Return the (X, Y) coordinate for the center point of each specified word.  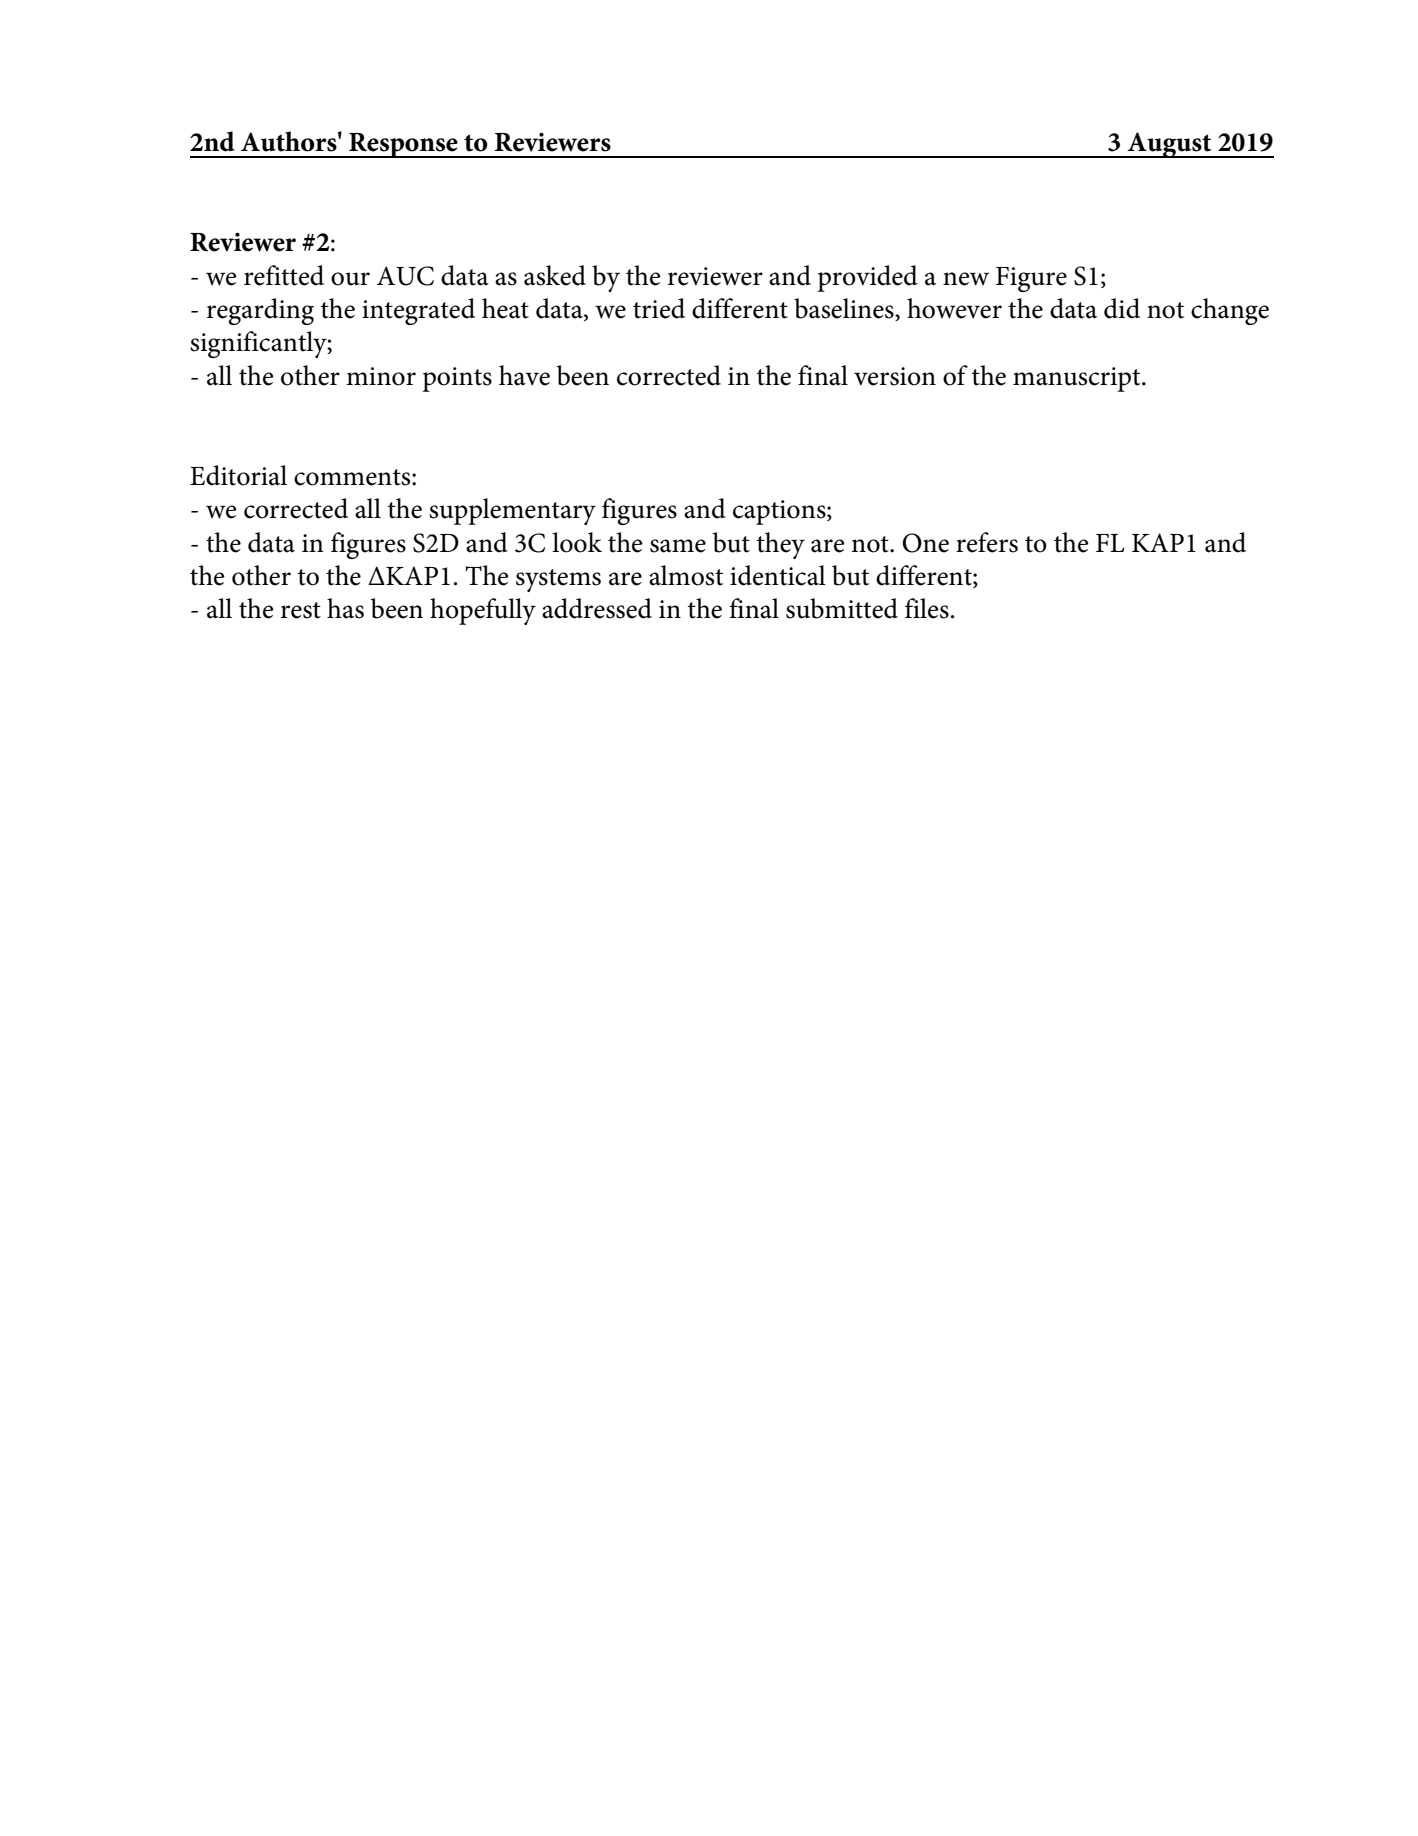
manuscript (1078, 379)
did (1122, 308)
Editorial (238, 475)
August (1169, 145)
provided (867, 278)
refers (987, 542)
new (966, 279)
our (350, 279)
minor (381, 376)
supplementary (512, 511)
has (345, 608)
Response (403, 145)
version (895, 376)
